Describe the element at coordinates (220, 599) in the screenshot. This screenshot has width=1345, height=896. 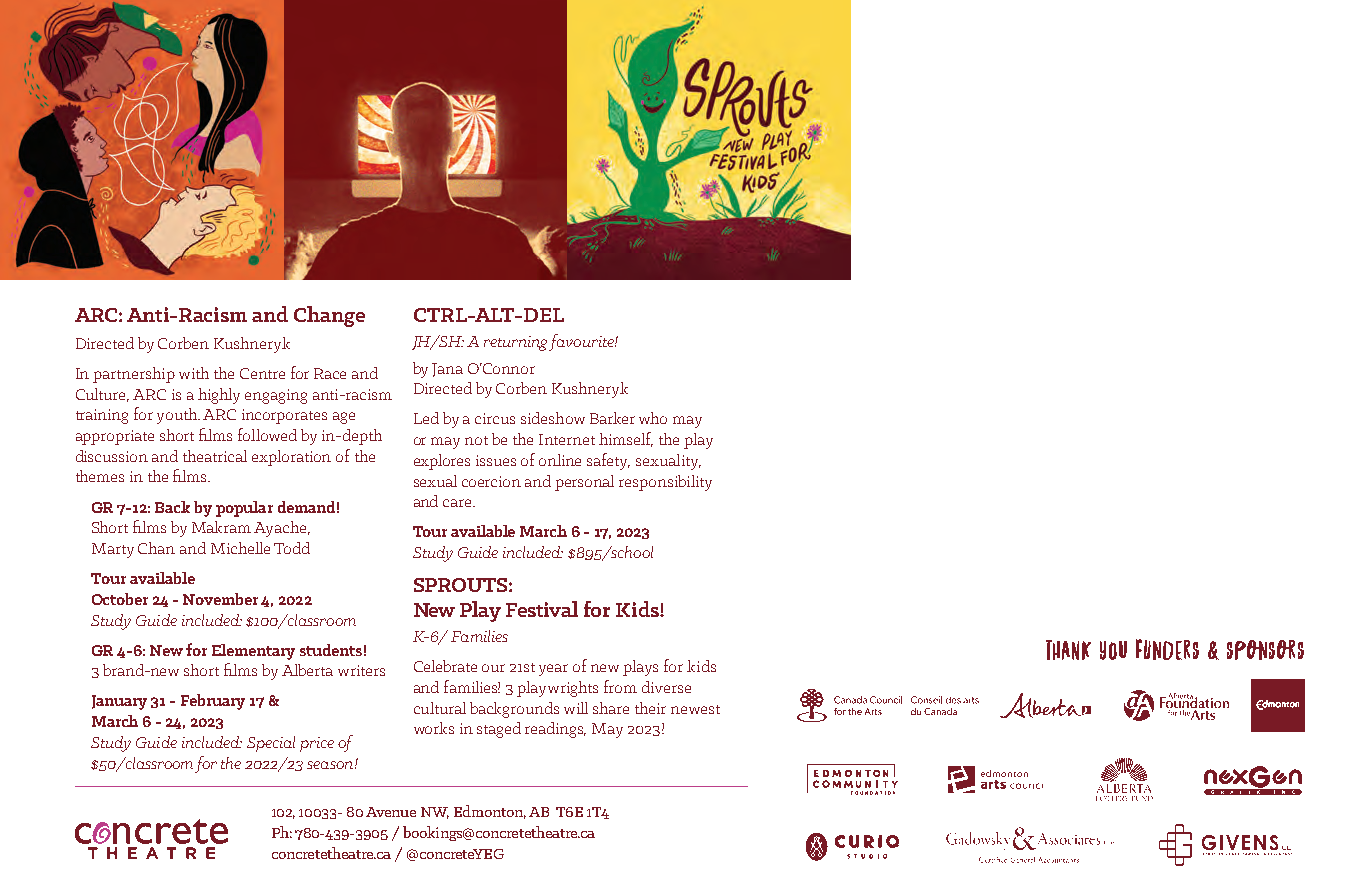
I see `November` at that location.
